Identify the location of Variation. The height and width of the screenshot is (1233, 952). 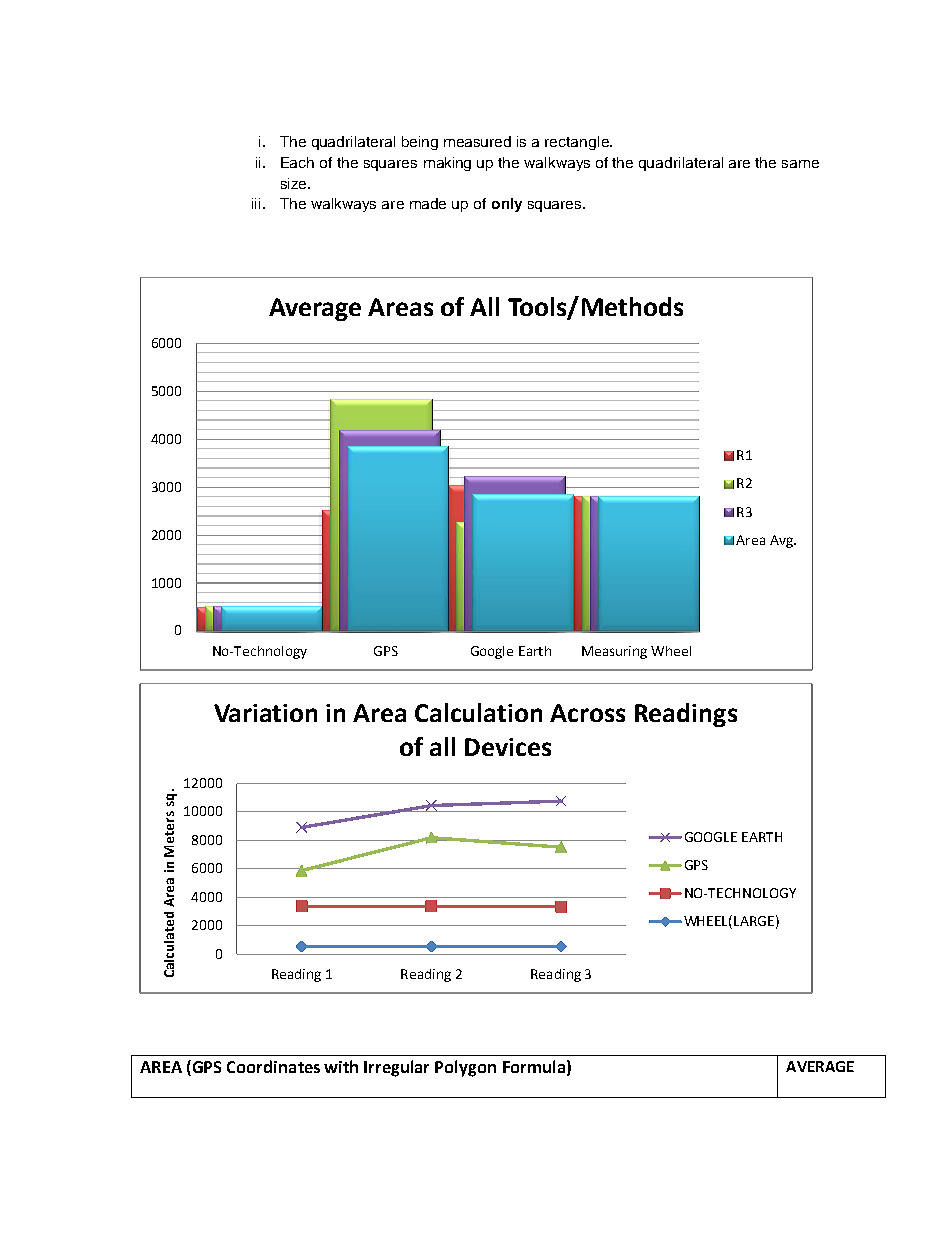
(265, 713).
